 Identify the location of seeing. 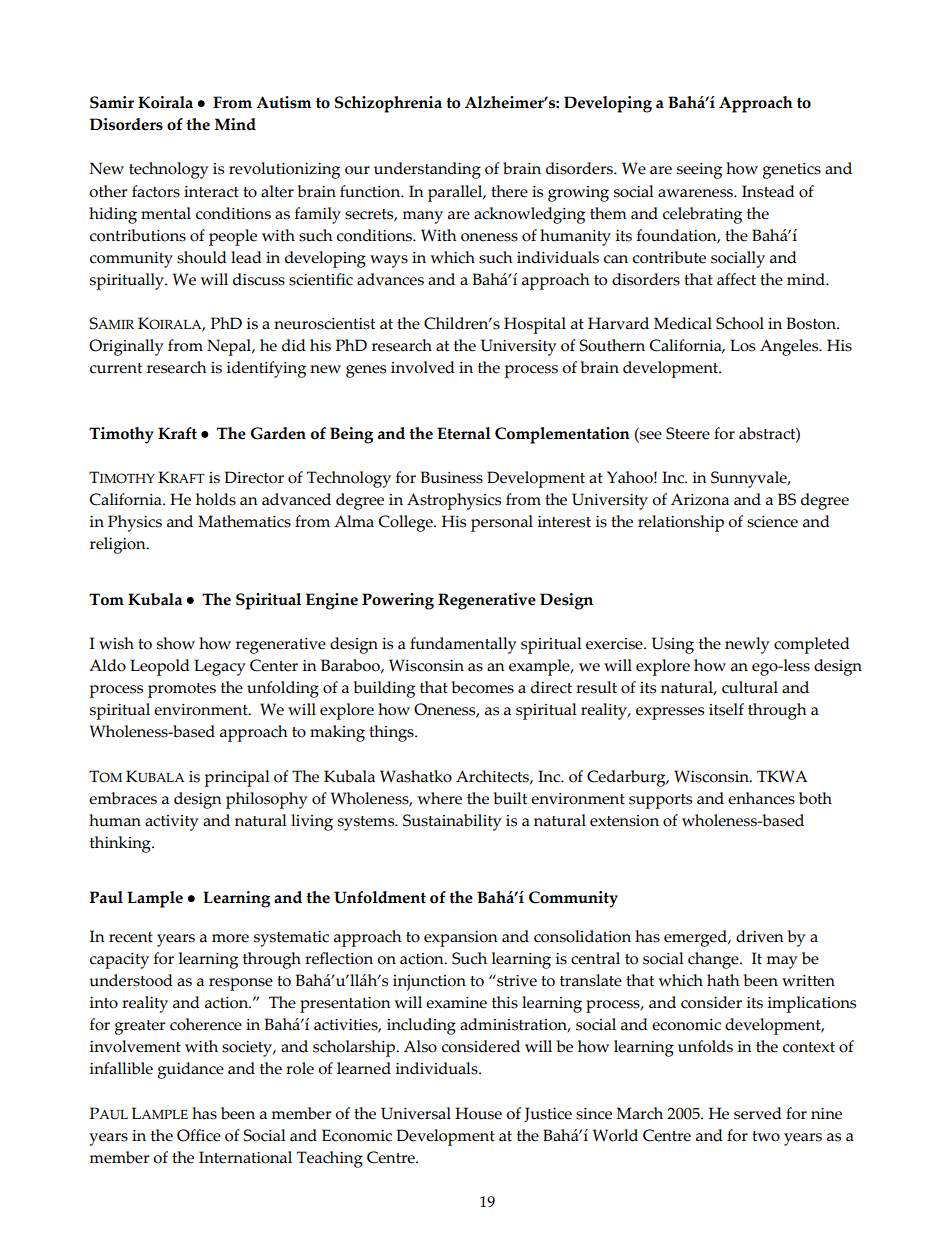
(699, 171).
